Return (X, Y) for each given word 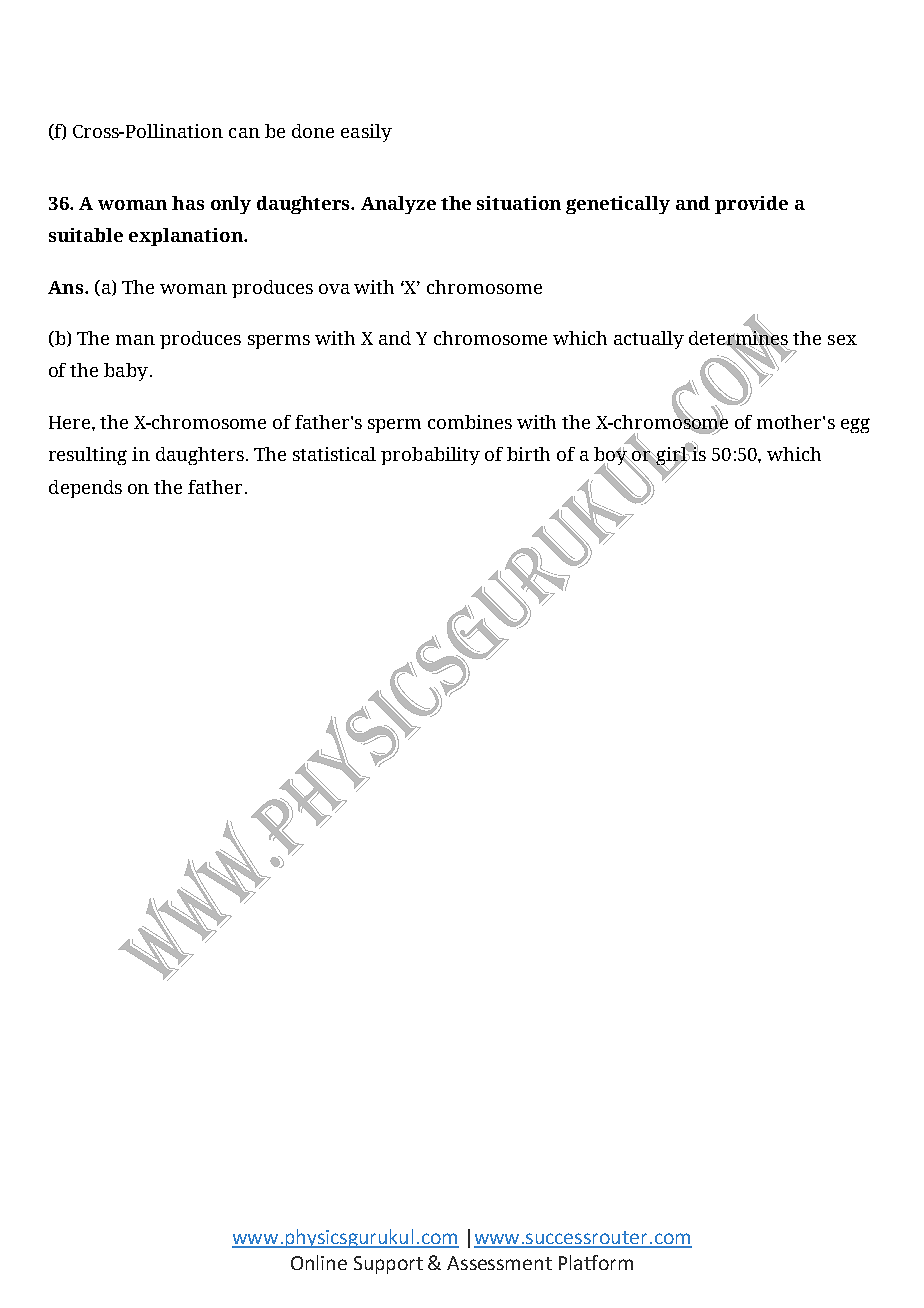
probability (430, 456)
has (188, 203)
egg (855, 425)
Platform (596, 1262)
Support (388, 1265)
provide (751, 205)
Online (319, 1262)
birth (528, 454)
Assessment (499, 1263)
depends (85, 489)
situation (519, 203)
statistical (334, 454)
